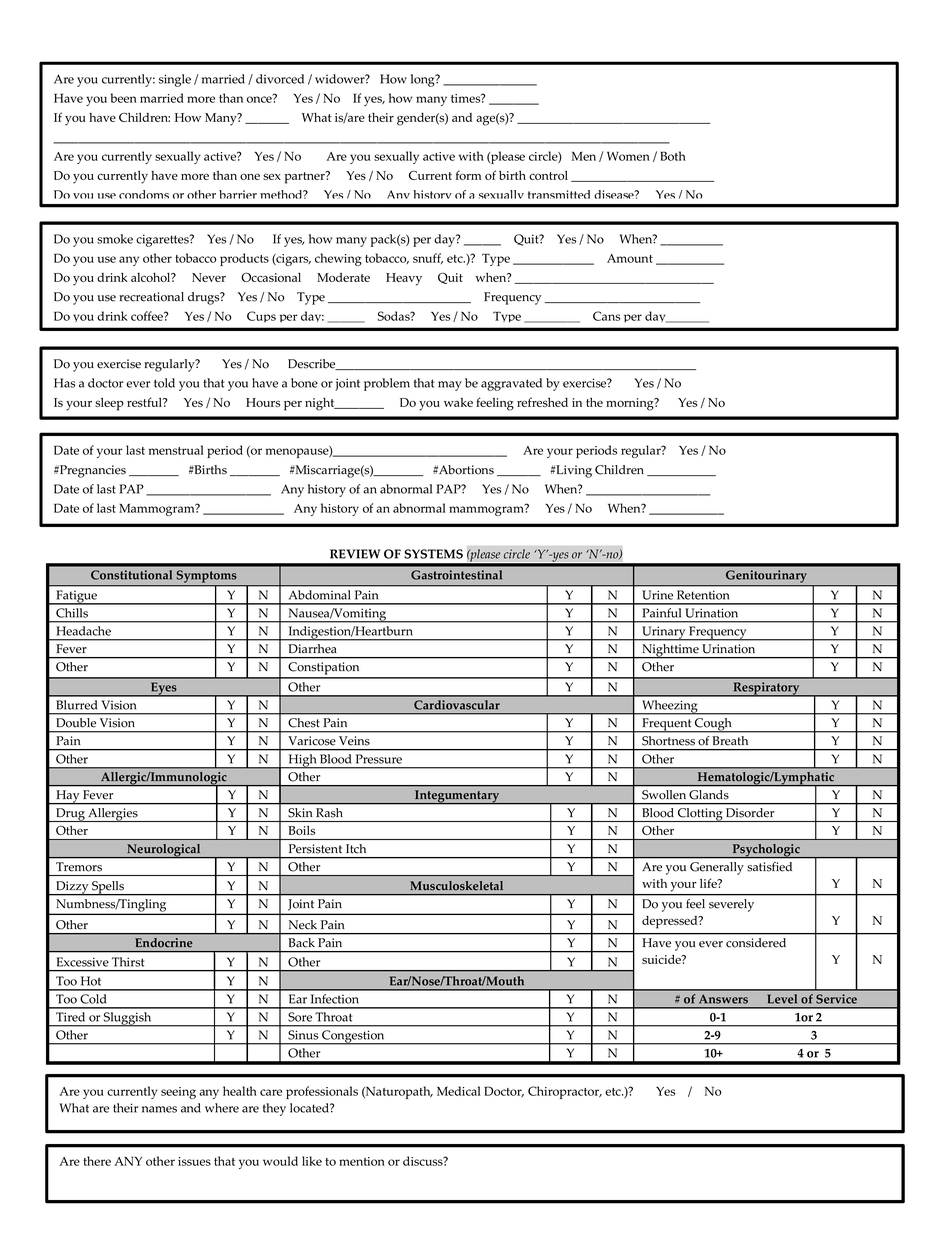  I want to click on Medical, so click(459, 1091).
